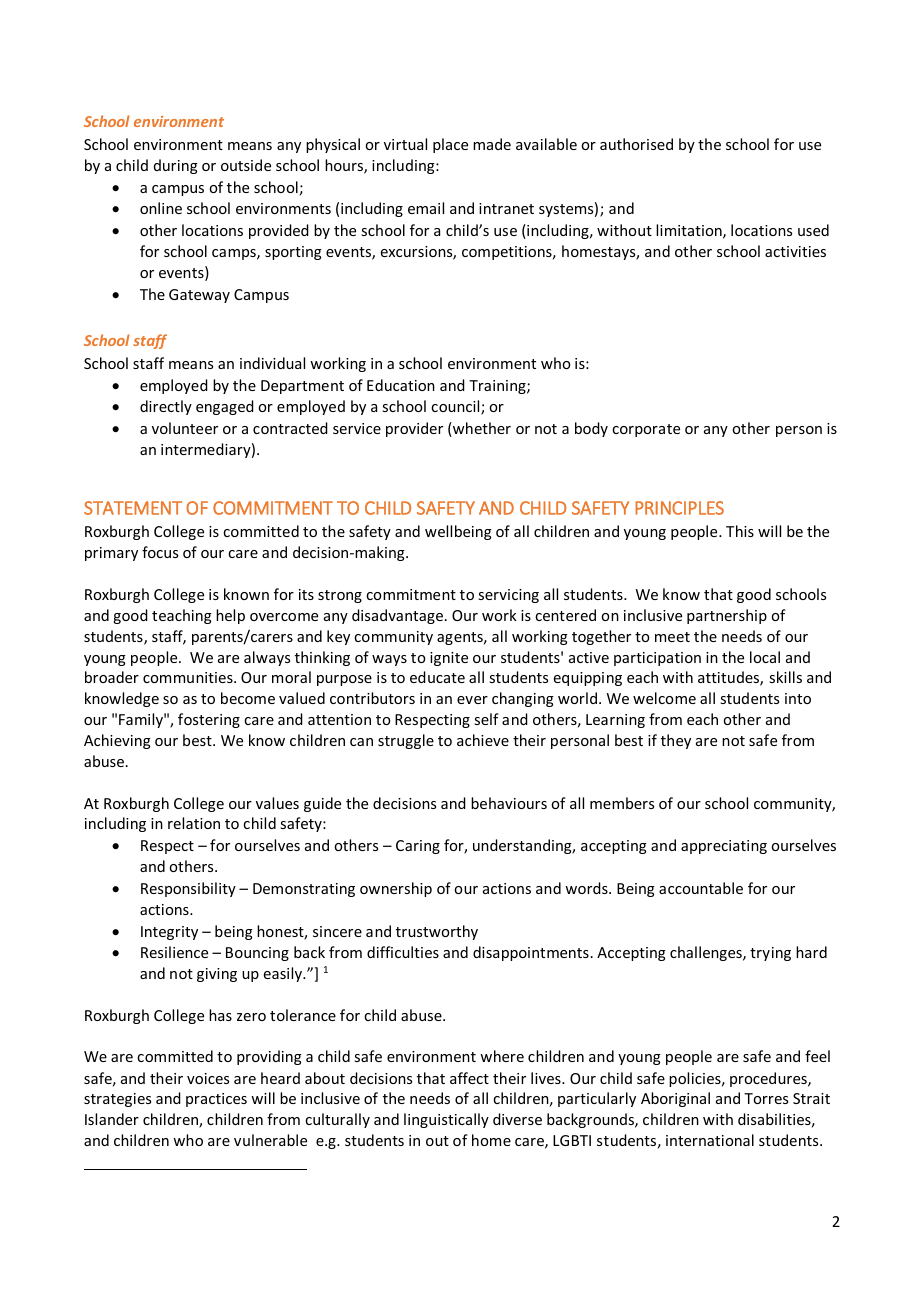  Describe the element at coordinates (450, 145) in the screenshot. I see `place` at that location.
